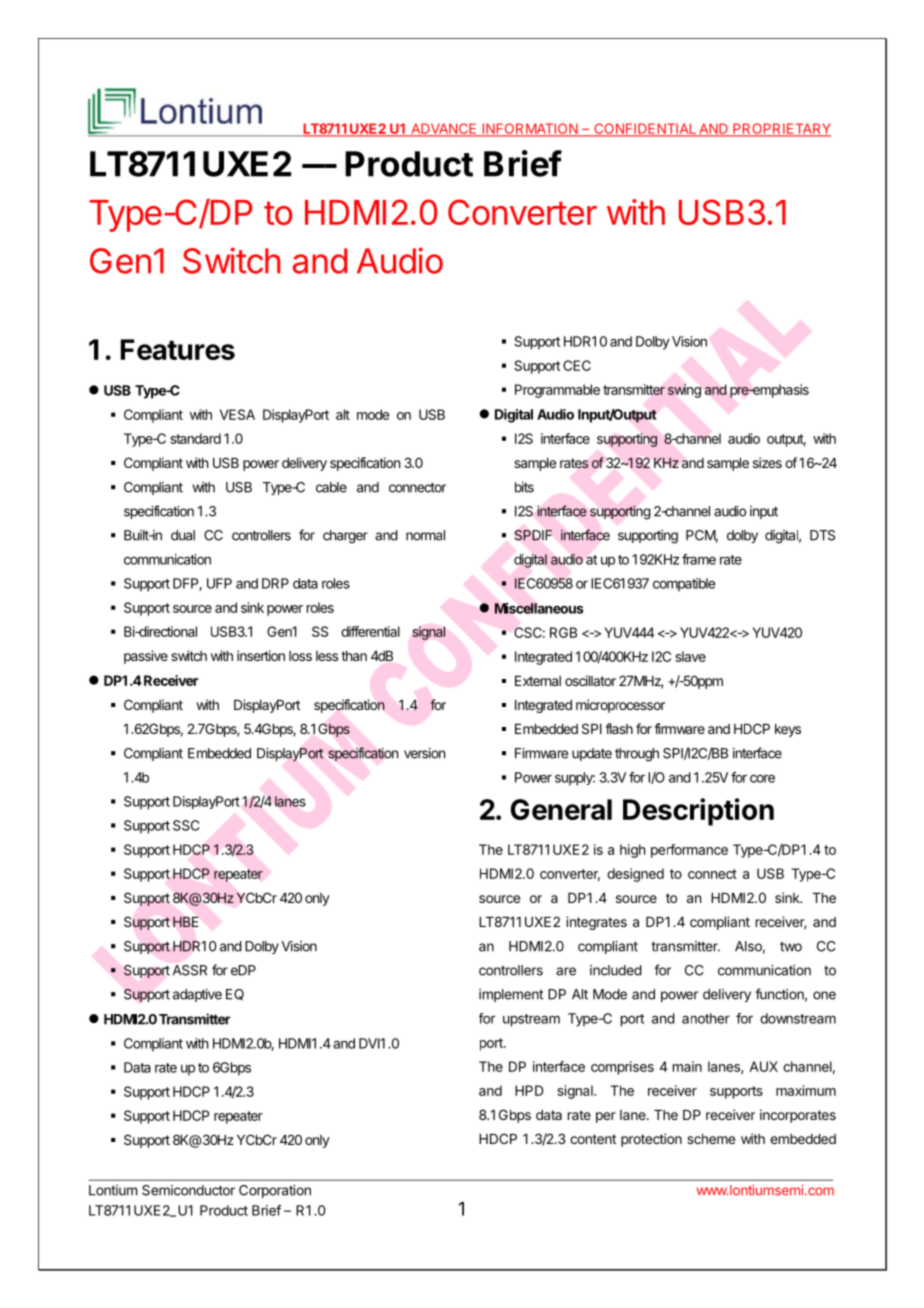  Describe the element at coordinates (561, 809) in the screenshot. I see `General` at that location.
